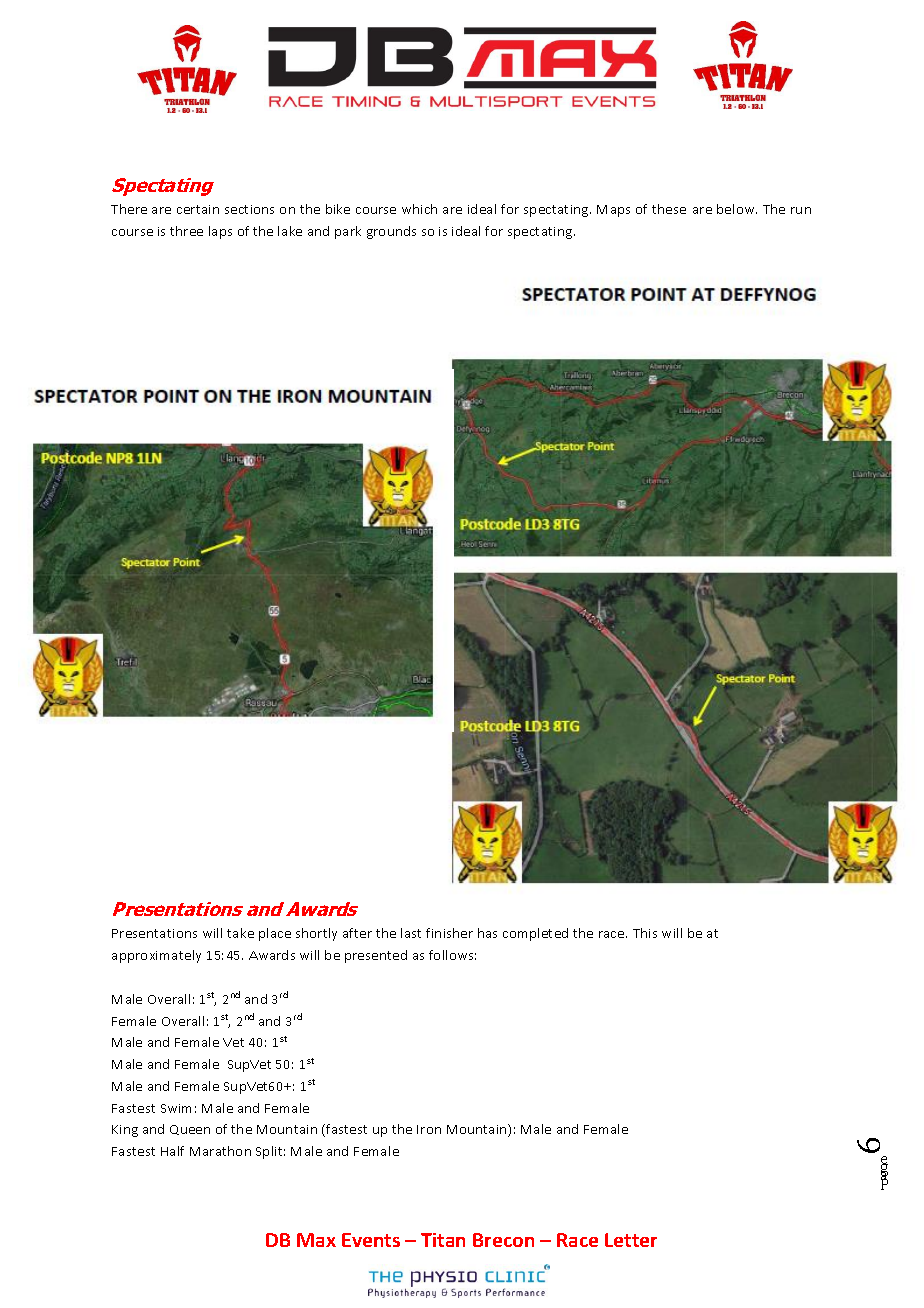  Describe the element at coordinates (220, 1151) in the image. I see `Marathon` at that location.
